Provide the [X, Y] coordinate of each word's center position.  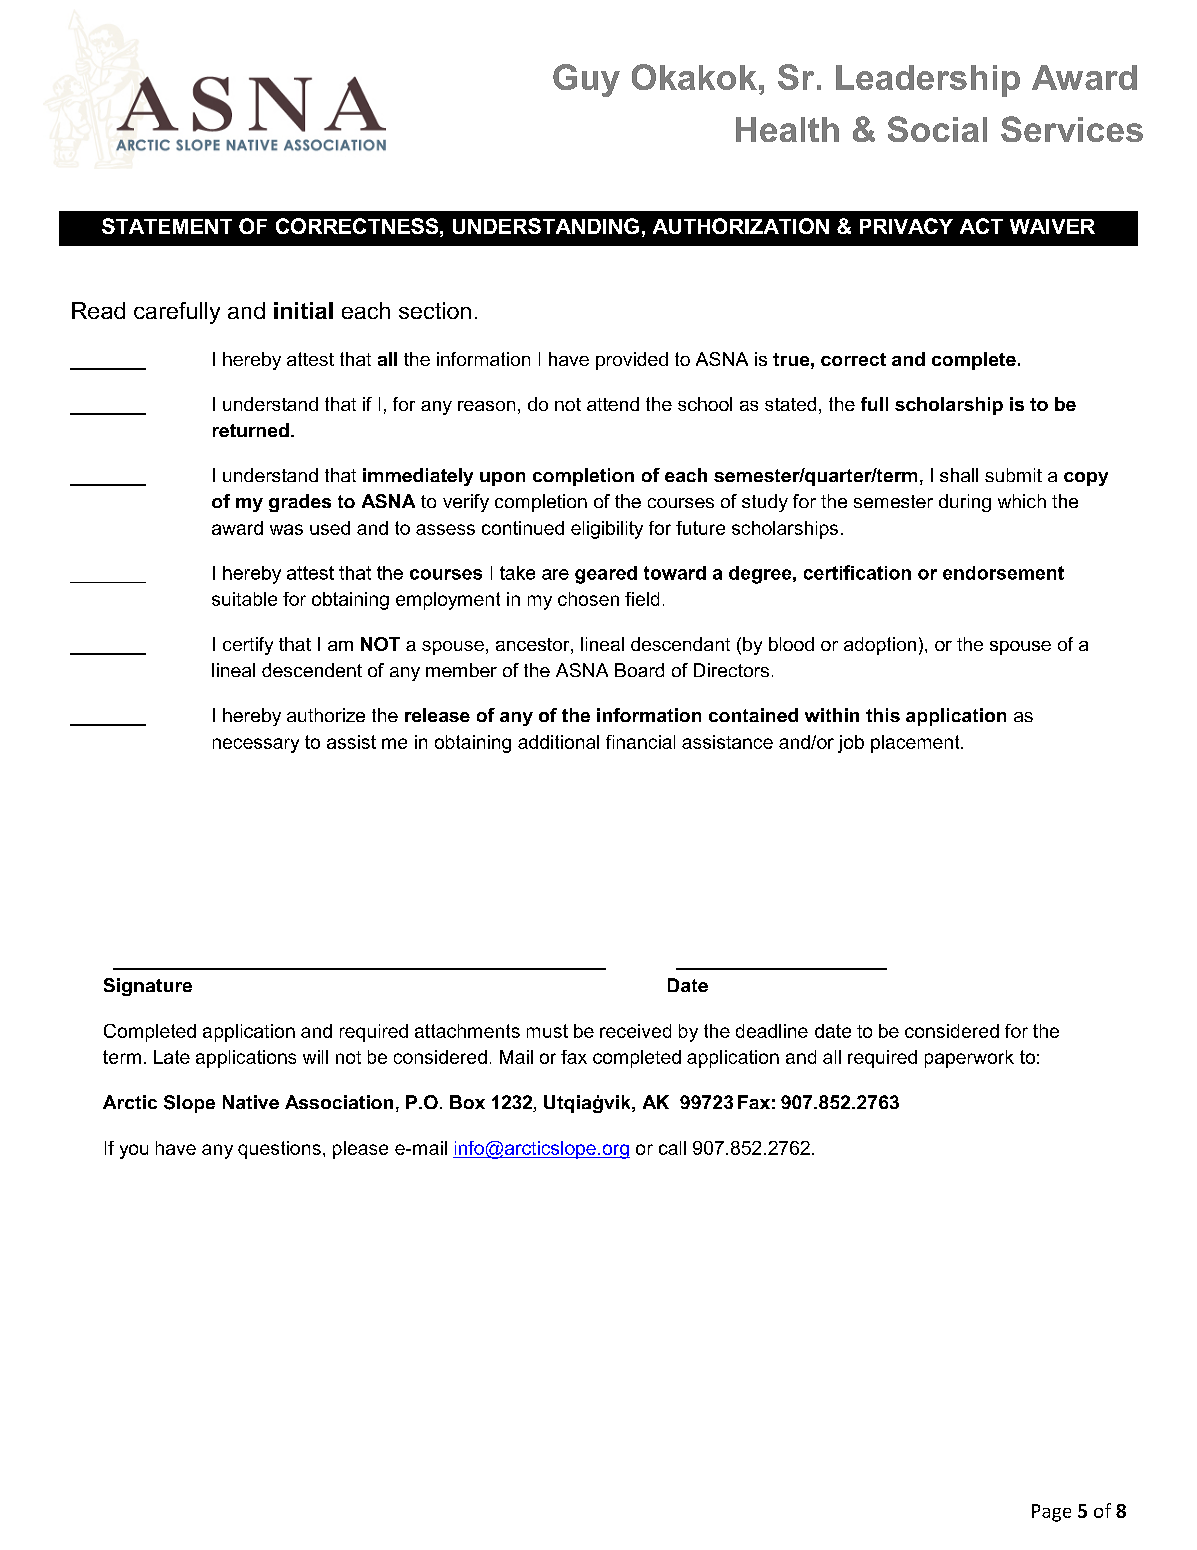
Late [172, 1057]
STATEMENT [167, 226]
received [635, 1031]
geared [606, 575]
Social [937, 129]
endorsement [1003, 573]
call [672, 1148]
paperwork [969, 1059]
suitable [244, 599]
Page [1051, 1513]
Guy [586, 80]
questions [279, 1150]
